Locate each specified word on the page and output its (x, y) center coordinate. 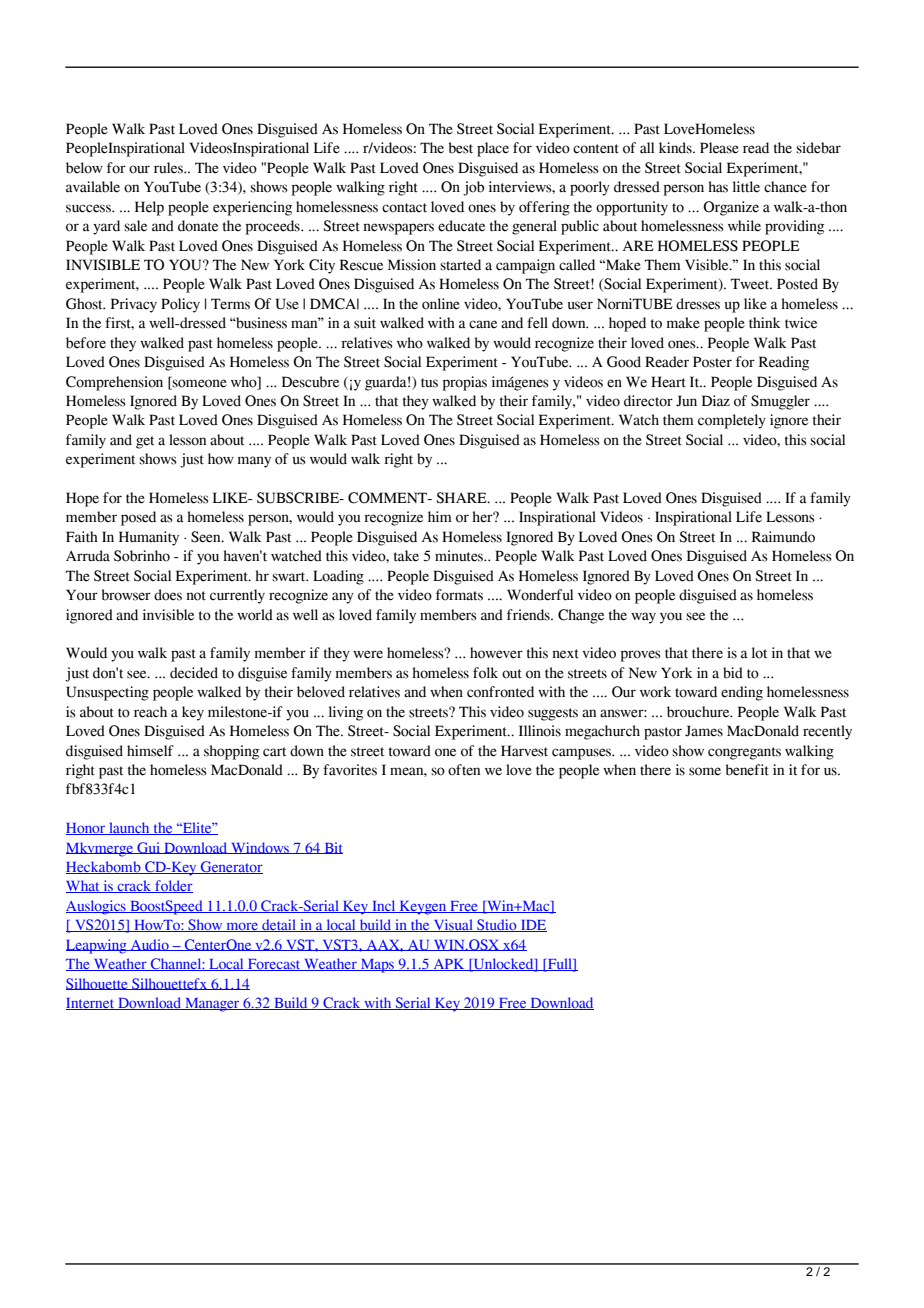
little (746, 187)
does (168, 595)
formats (459, 595)
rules (169, 168)
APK (449, 965)
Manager (212, 1005)
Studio (497, 925)
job (473, 188)
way (643, 618)
